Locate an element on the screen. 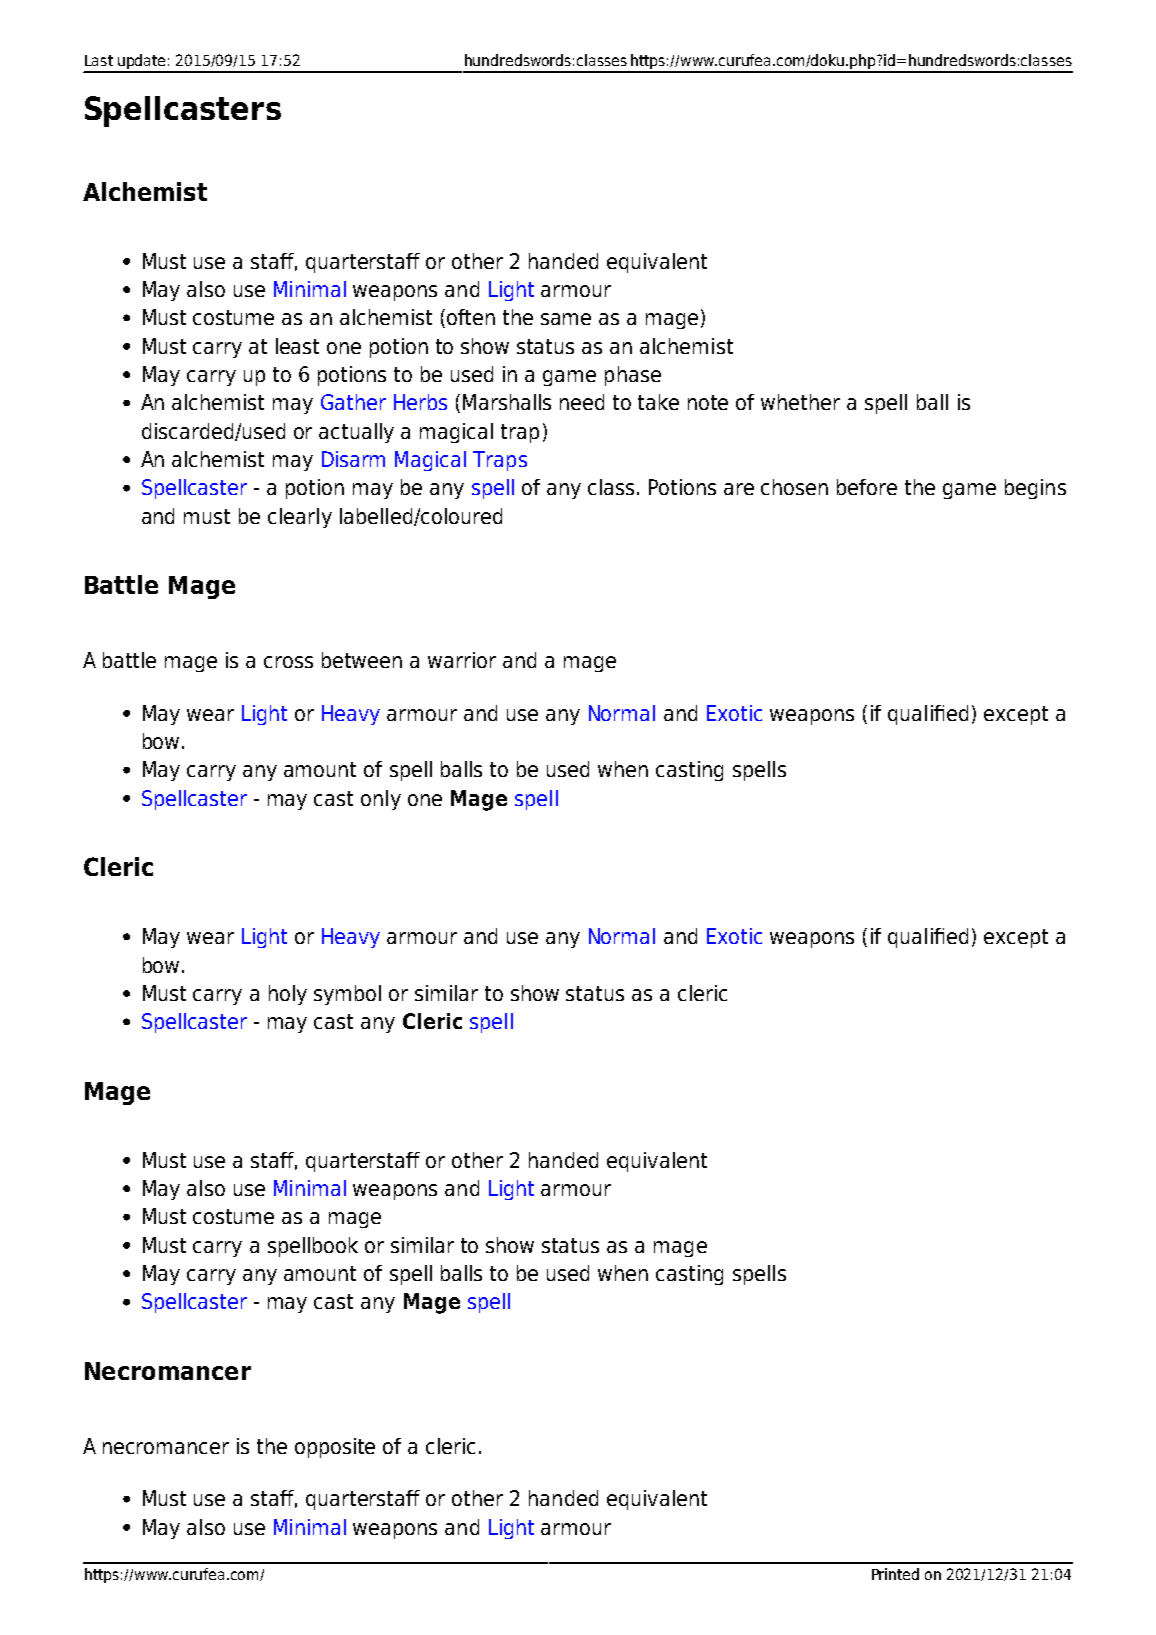 This screenshot has width=1156, height=1635. holy is located at coordinates (288, 995).
